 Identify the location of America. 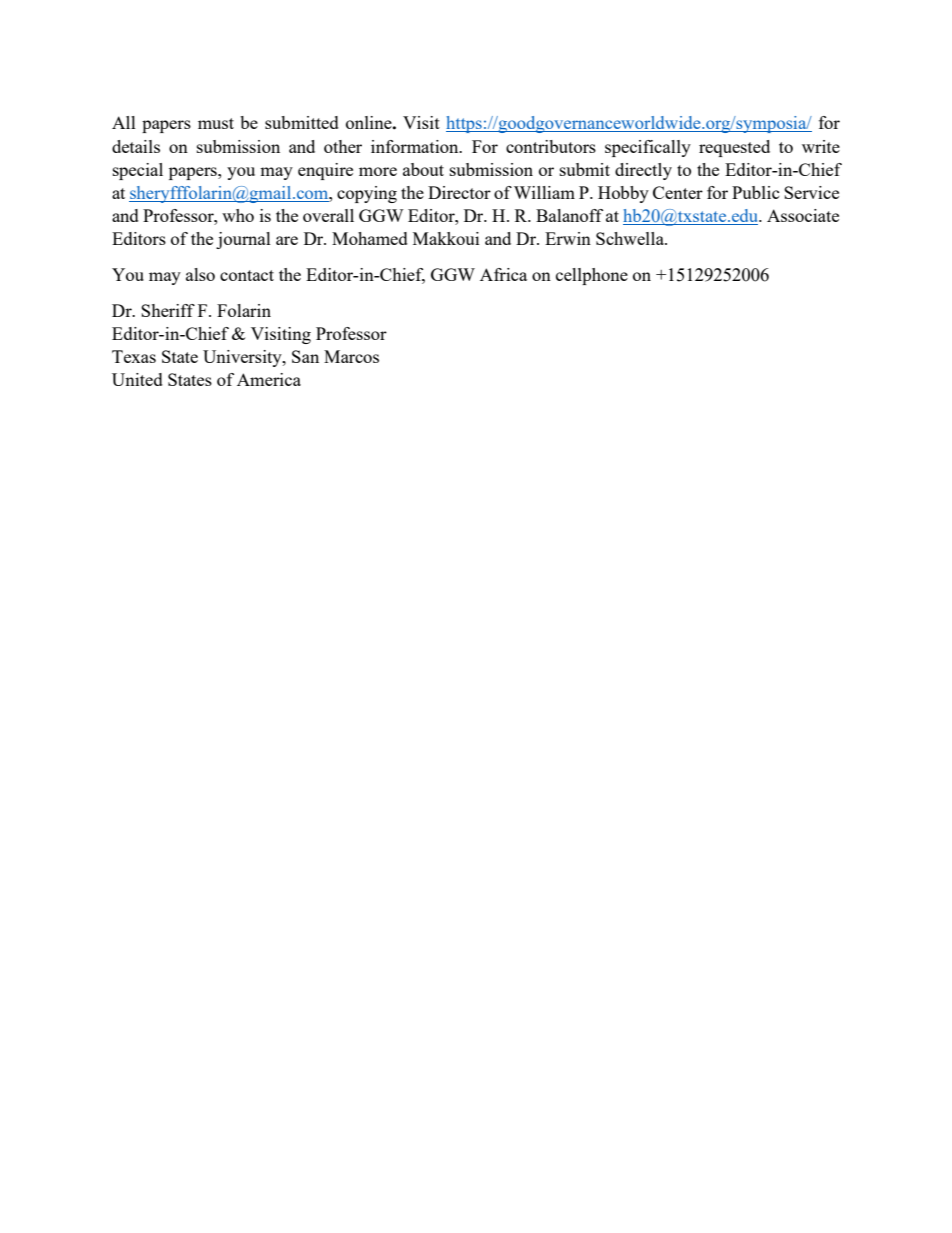
(269, 379).
